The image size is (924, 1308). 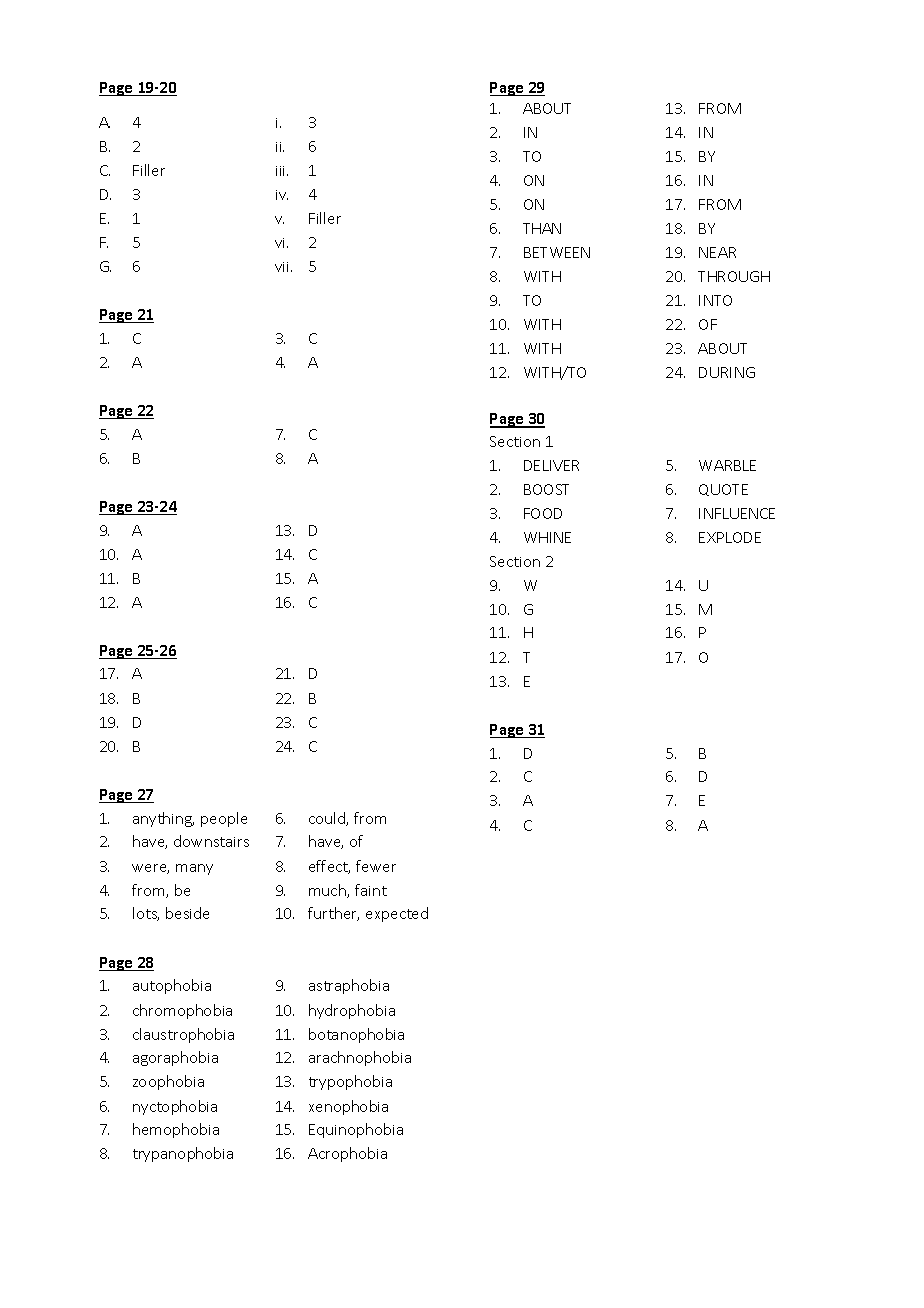 What do you see at coordinates (282, 171) in the image?
I see `iii` at bounding box center [282, 171].
